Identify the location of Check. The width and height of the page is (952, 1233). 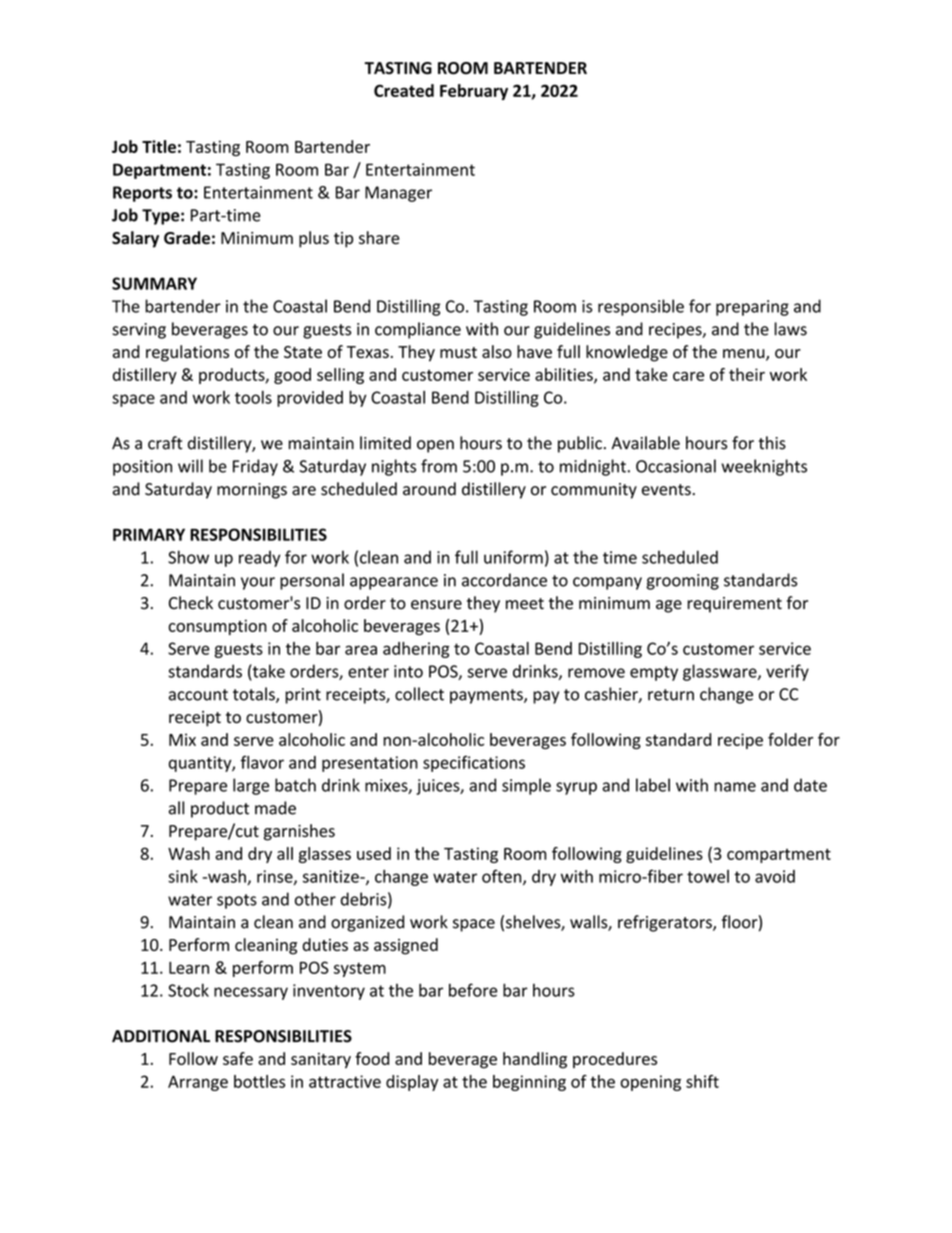
(191, 603).
